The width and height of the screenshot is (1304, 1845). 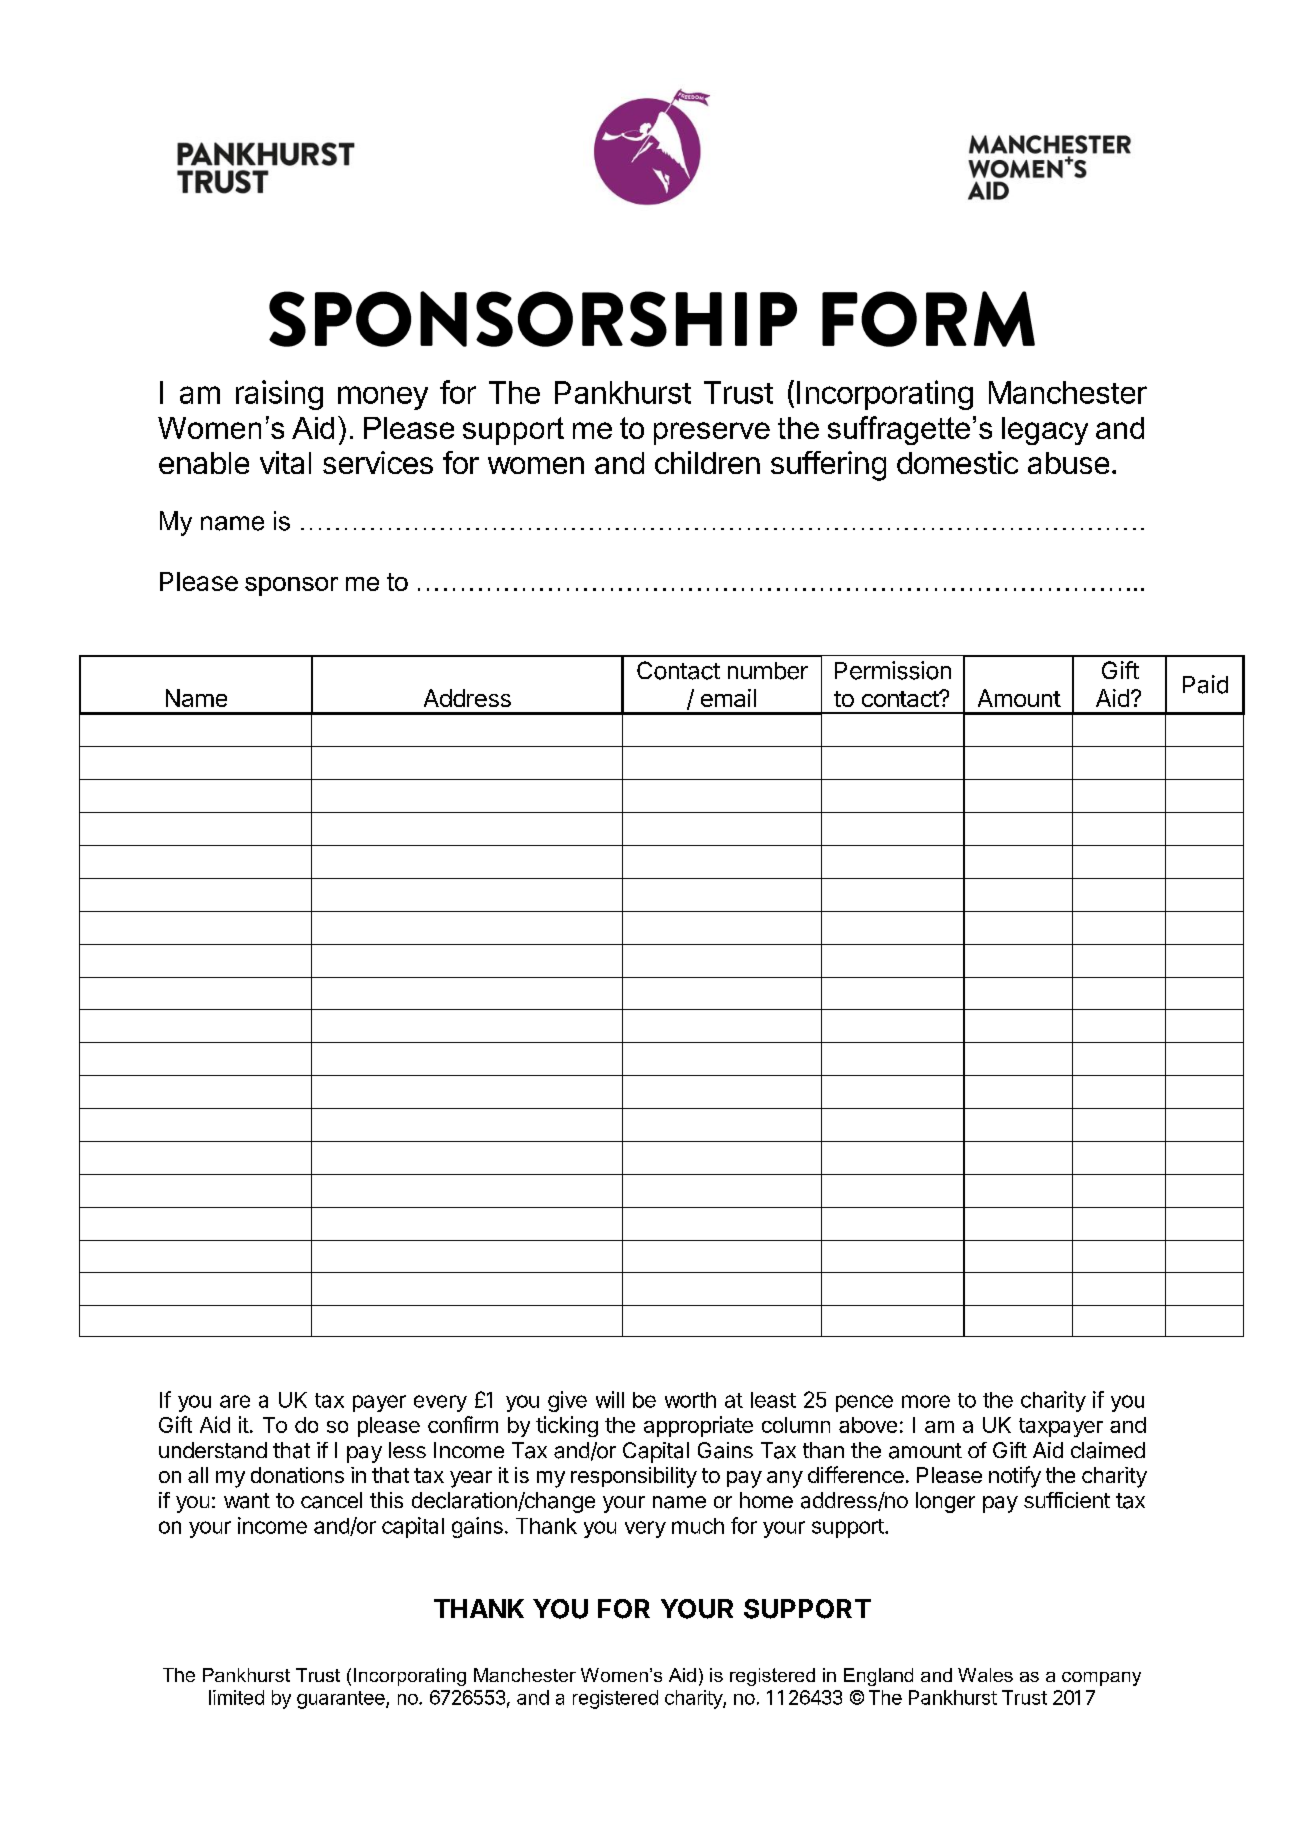 What do you see at coordinates (291, 586) in the screenshot?
I see `sponsor` at bounding box center [291, 586].
